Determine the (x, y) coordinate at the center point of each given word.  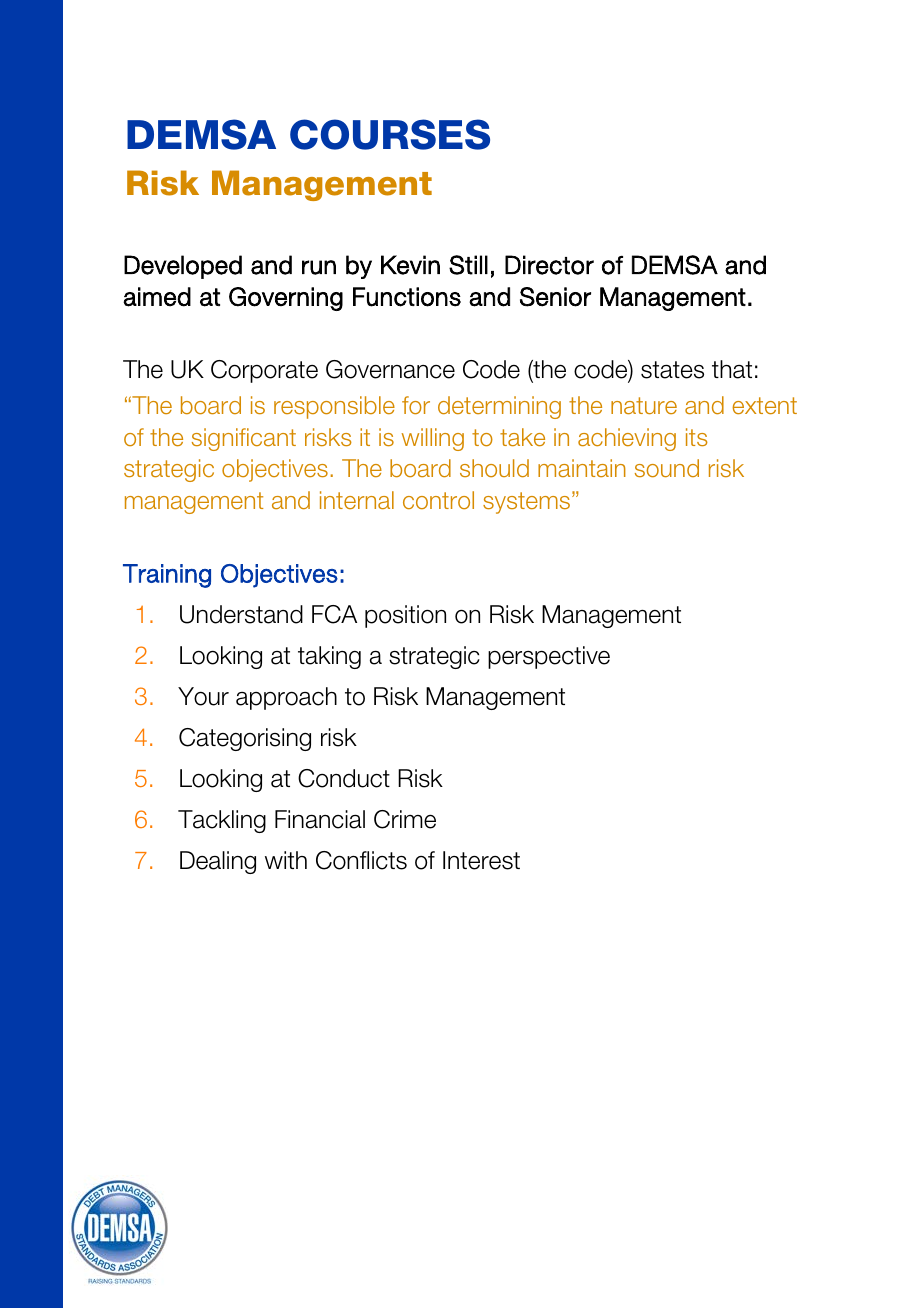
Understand (241, 614)
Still (468, 265)
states (672, 370)
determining (499, 407)
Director (549, 265)
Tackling (222, 821)
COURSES (390, 134)
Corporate (264, 371)
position (405, 616)
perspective (549, 657)
